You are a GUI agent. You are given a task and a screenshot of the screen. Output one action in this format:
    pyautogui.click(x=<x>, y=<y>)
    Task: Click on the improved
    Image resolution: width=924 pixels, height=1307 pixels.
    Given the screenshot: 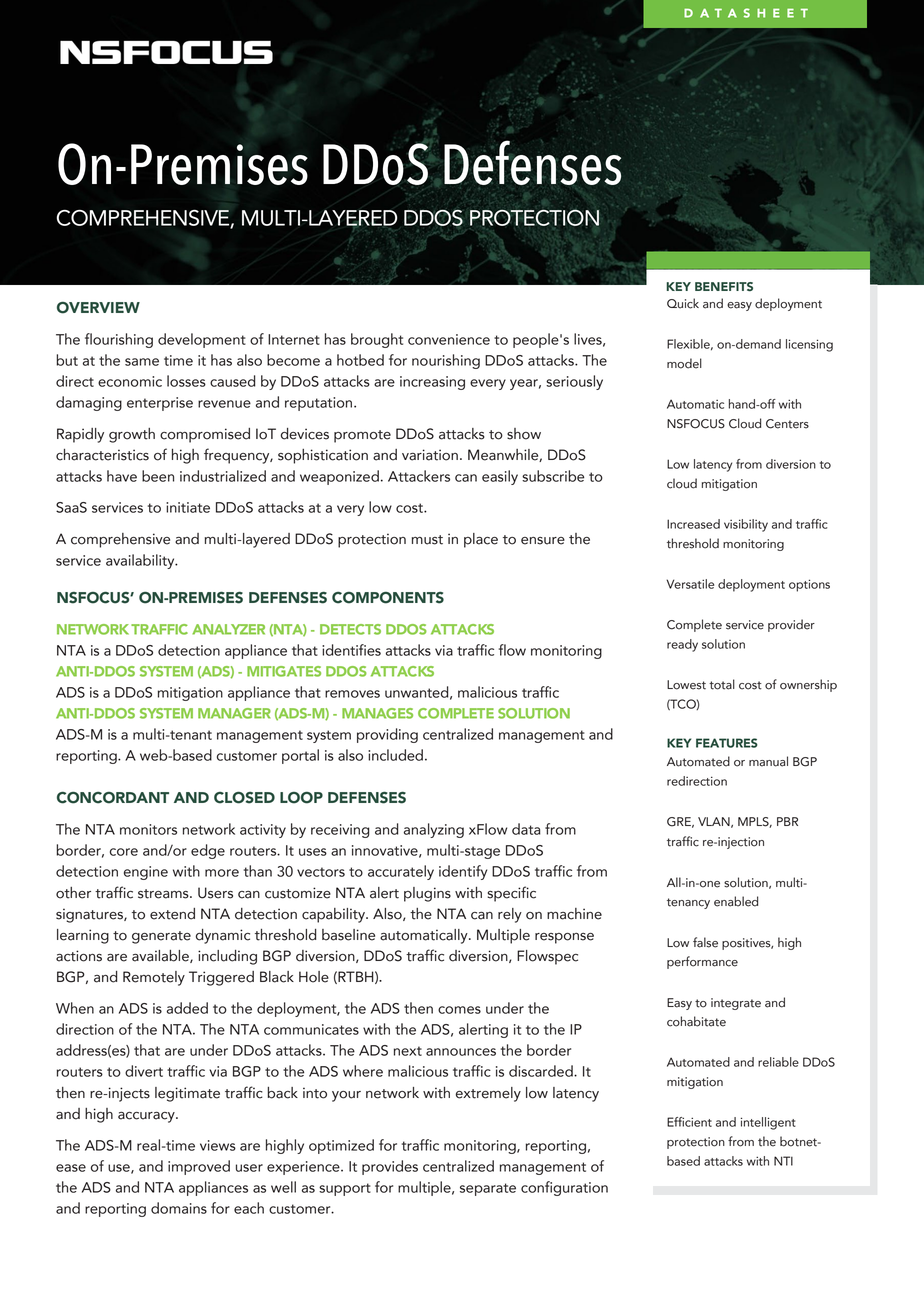 What is the action you would take?
    pyautogui.click(x=199, y=1167)
